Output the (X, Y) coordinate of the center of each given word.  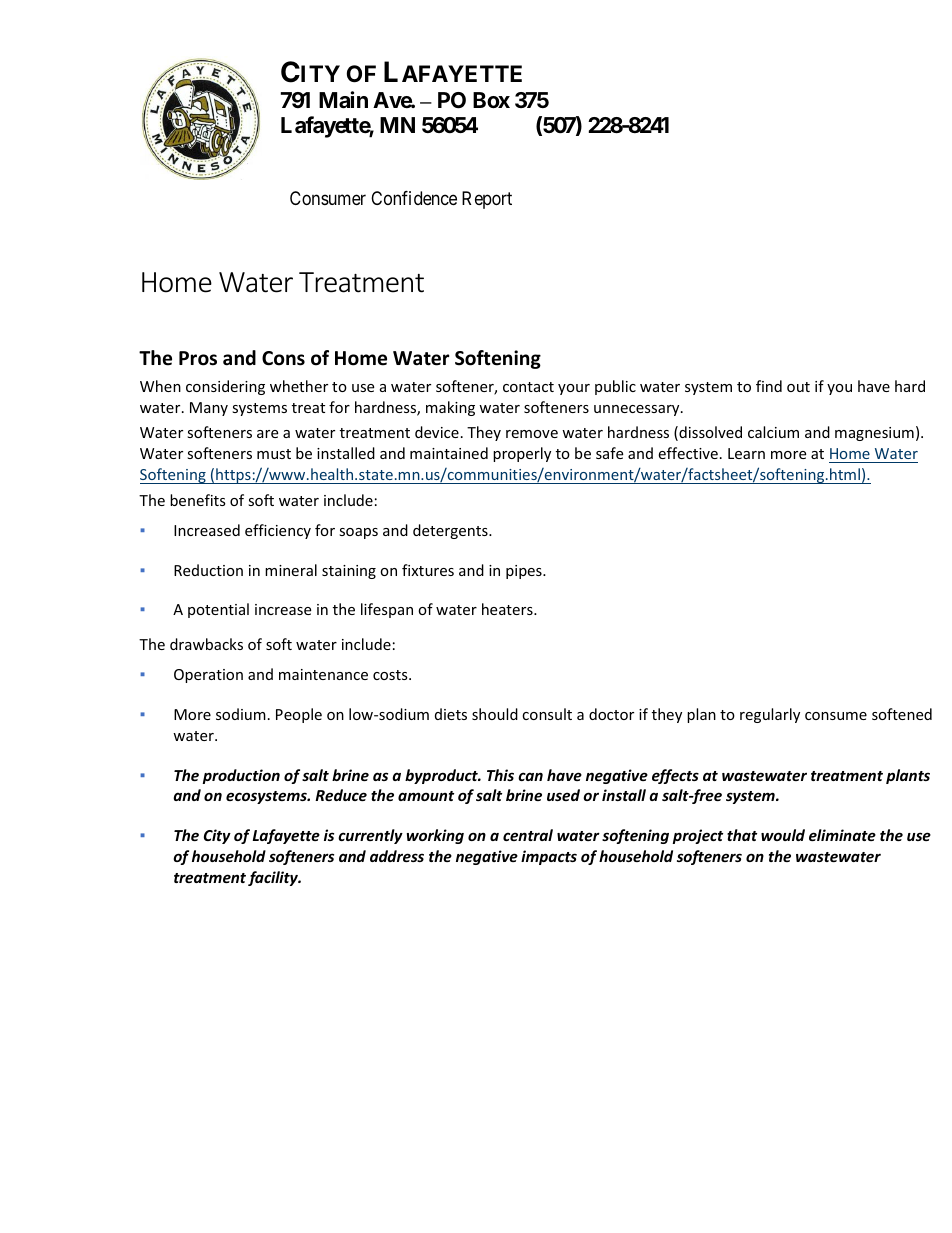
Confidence (414, 198)
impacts (549, 857)
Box (491, 100)
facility (274, 878)
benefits (198, 500)
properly (522, 454)
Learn (746, 453)
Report (487, 200)
